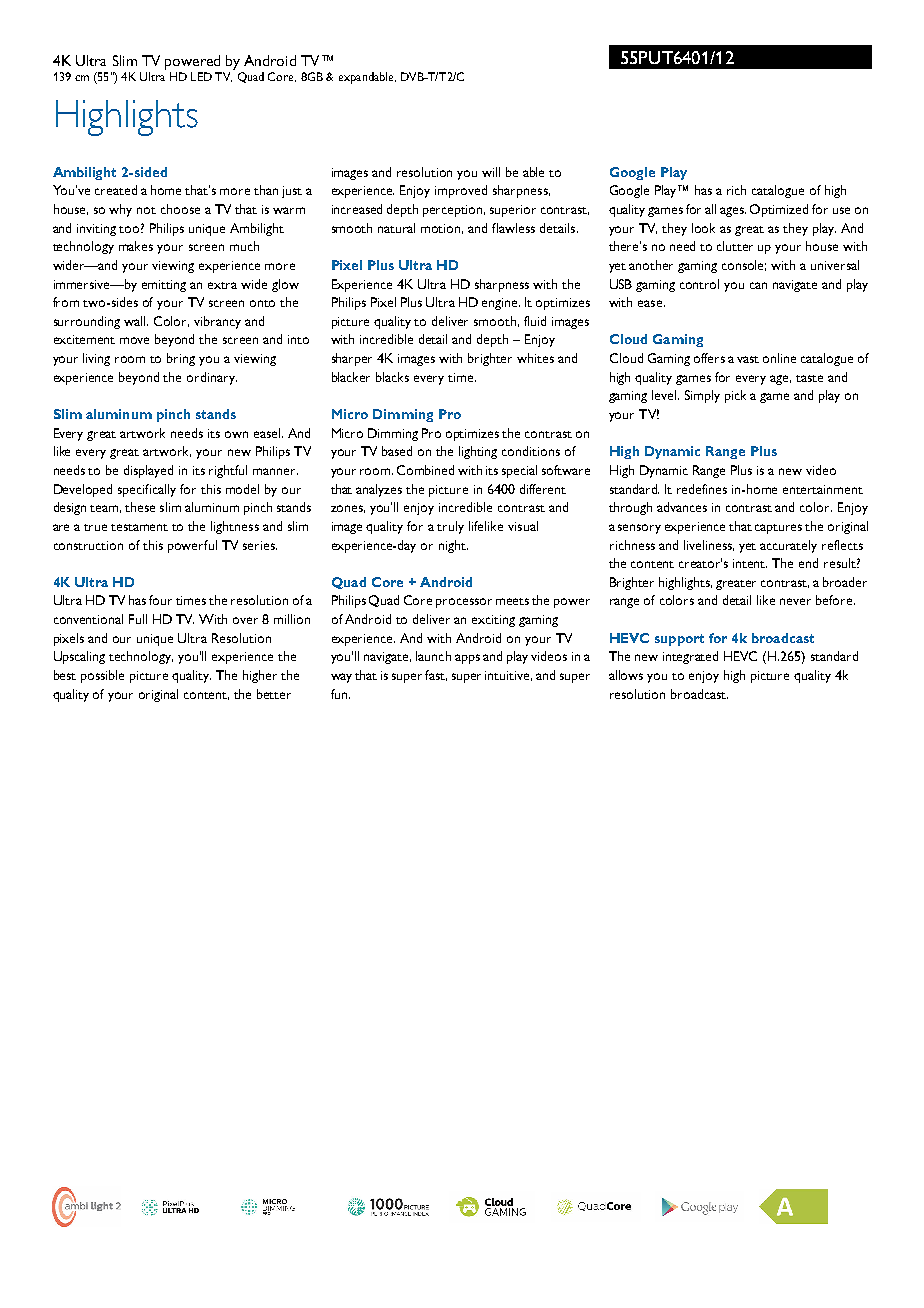 This page has width=924, height=1308. What do you see at coordinates (392, 377) in the page?
I see `blacks` at bounding box center [392, 377].
